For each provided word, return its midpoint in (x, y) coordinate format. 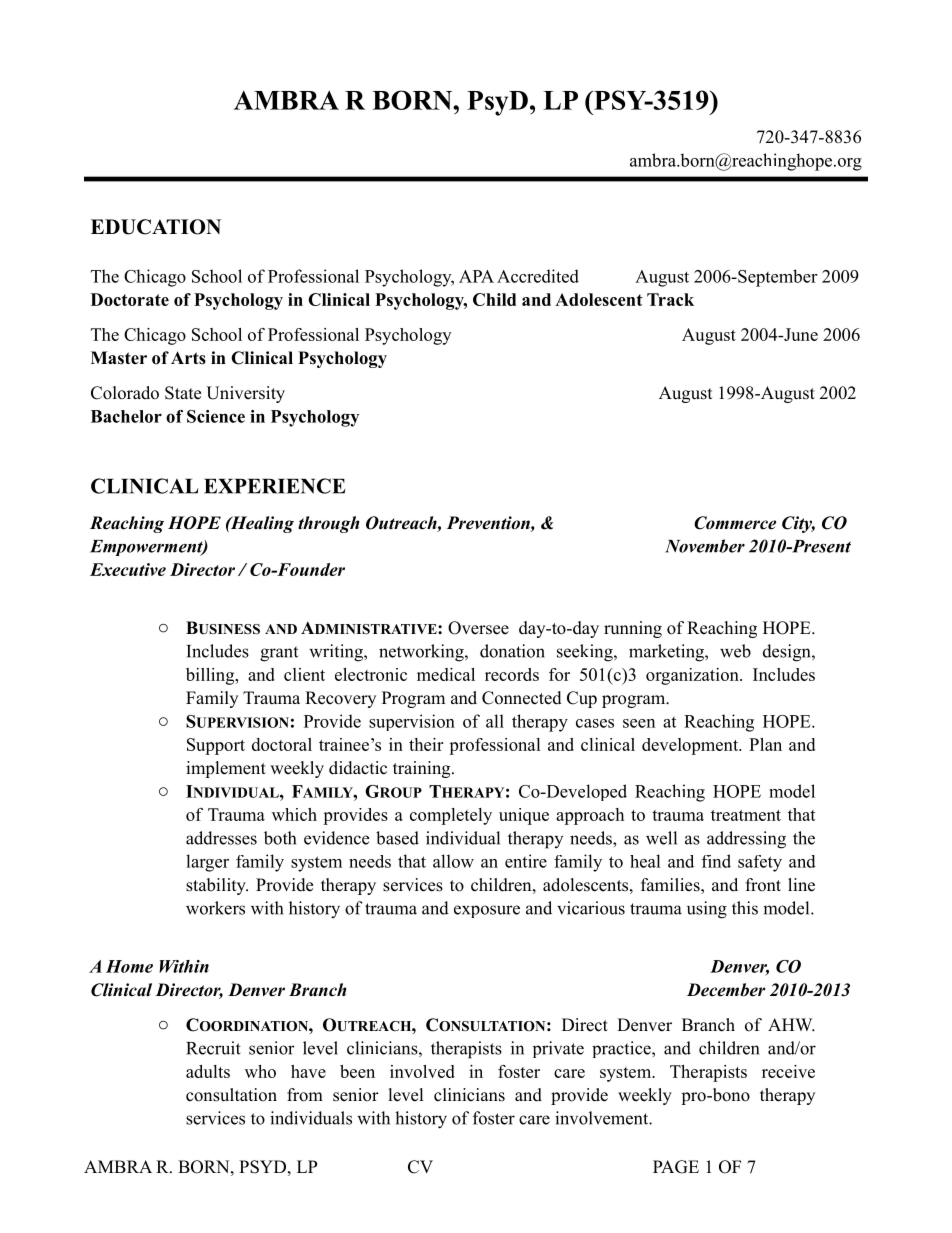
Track (670, 299)
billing (211, 676)
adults (208, 1071)
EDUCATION (156, 227)
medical (446, 674)
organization (693, 676)
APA (476, 276)
